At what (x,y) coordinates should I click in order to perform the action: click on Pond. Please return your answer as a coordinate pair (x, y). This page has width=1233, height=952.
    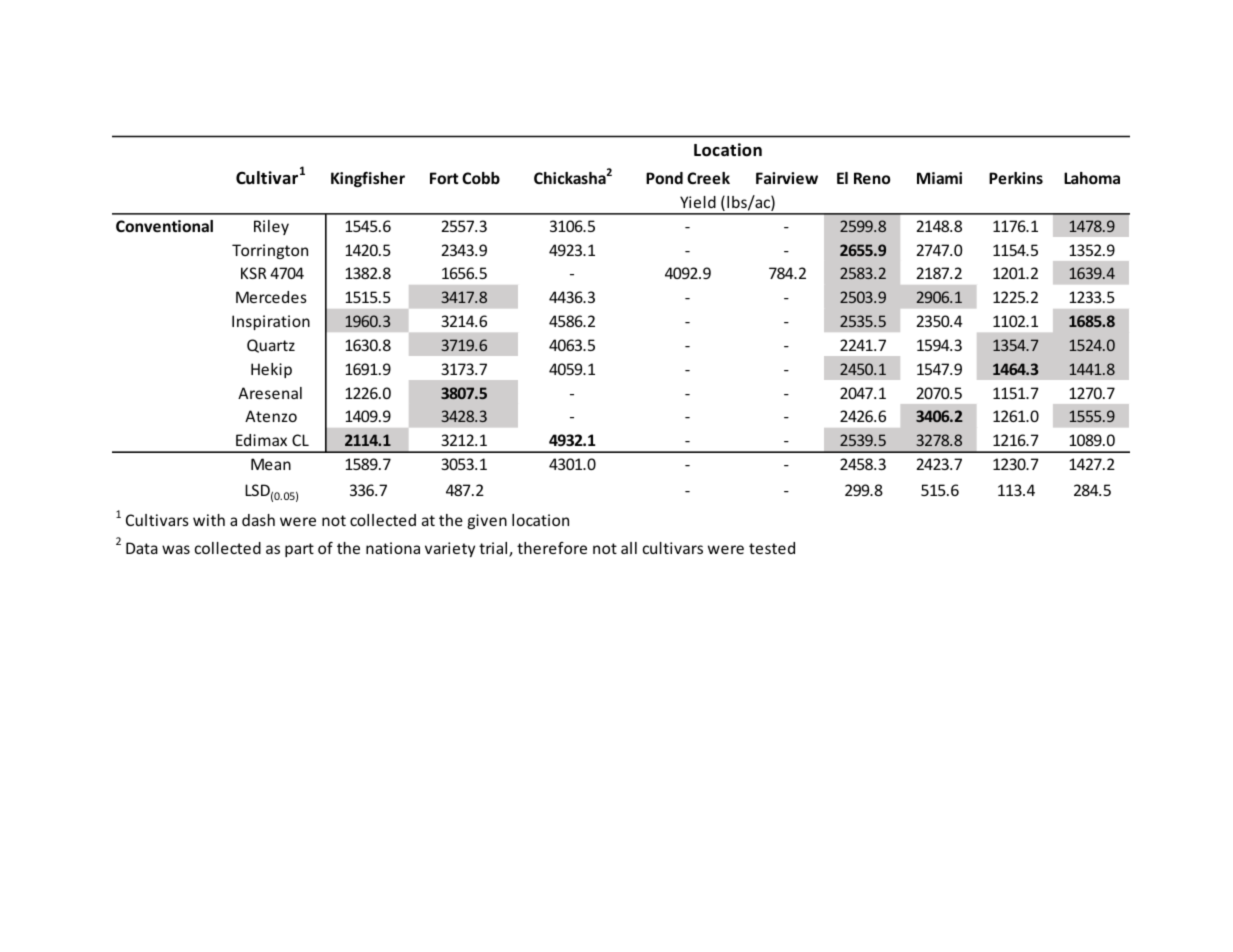
    Looking at the image, I should click on (664, 178).
